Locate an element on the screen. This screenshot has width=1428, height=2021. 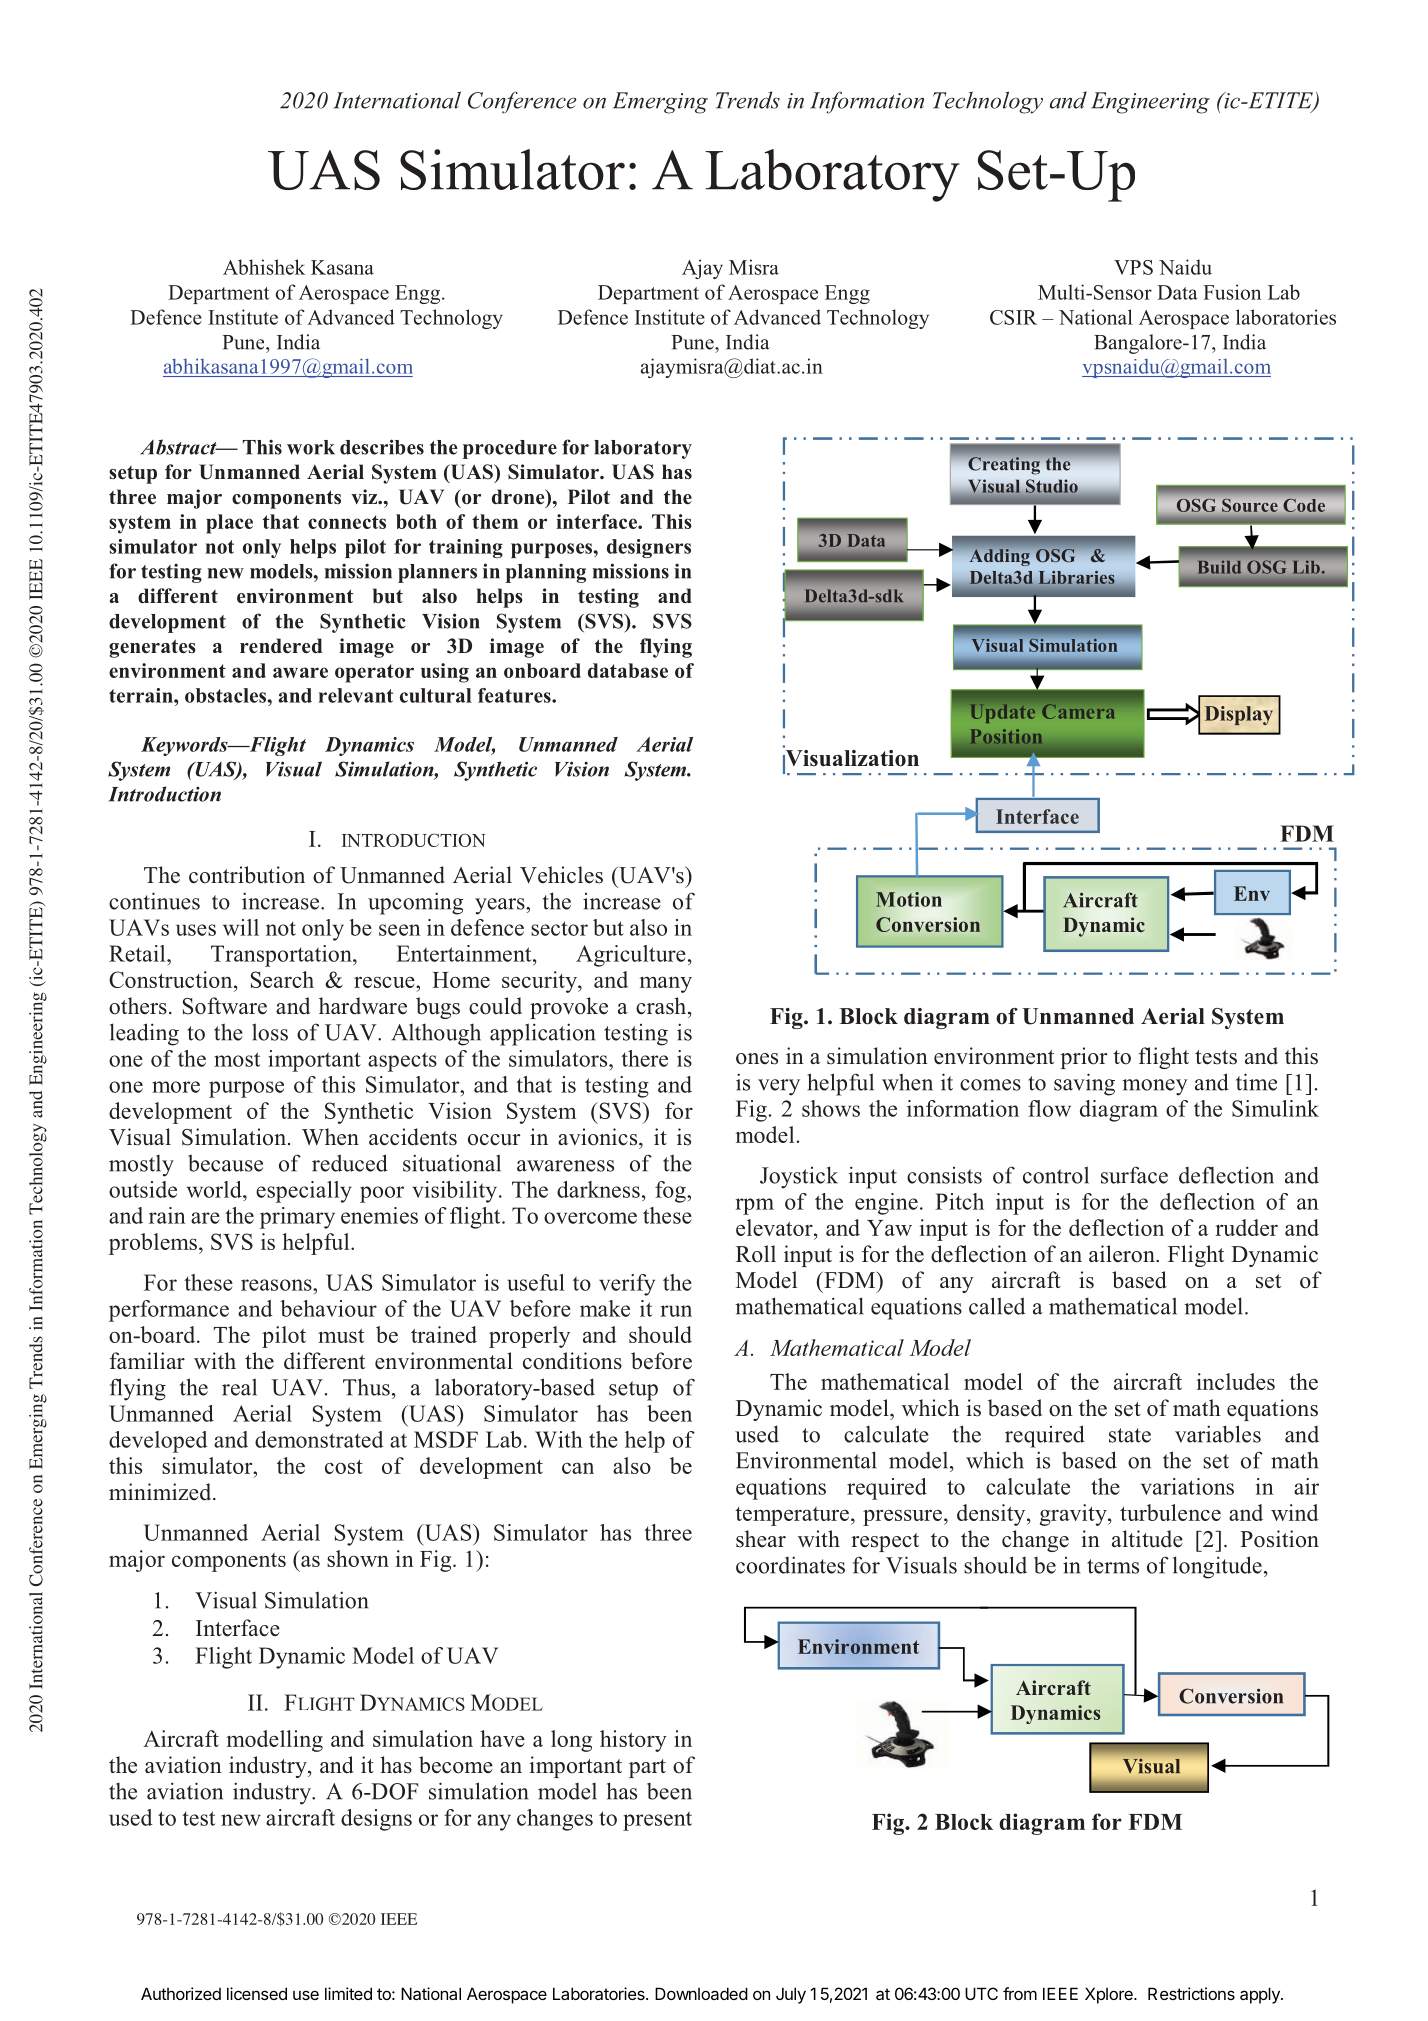
procedure is located at coordinates (510, 449).
